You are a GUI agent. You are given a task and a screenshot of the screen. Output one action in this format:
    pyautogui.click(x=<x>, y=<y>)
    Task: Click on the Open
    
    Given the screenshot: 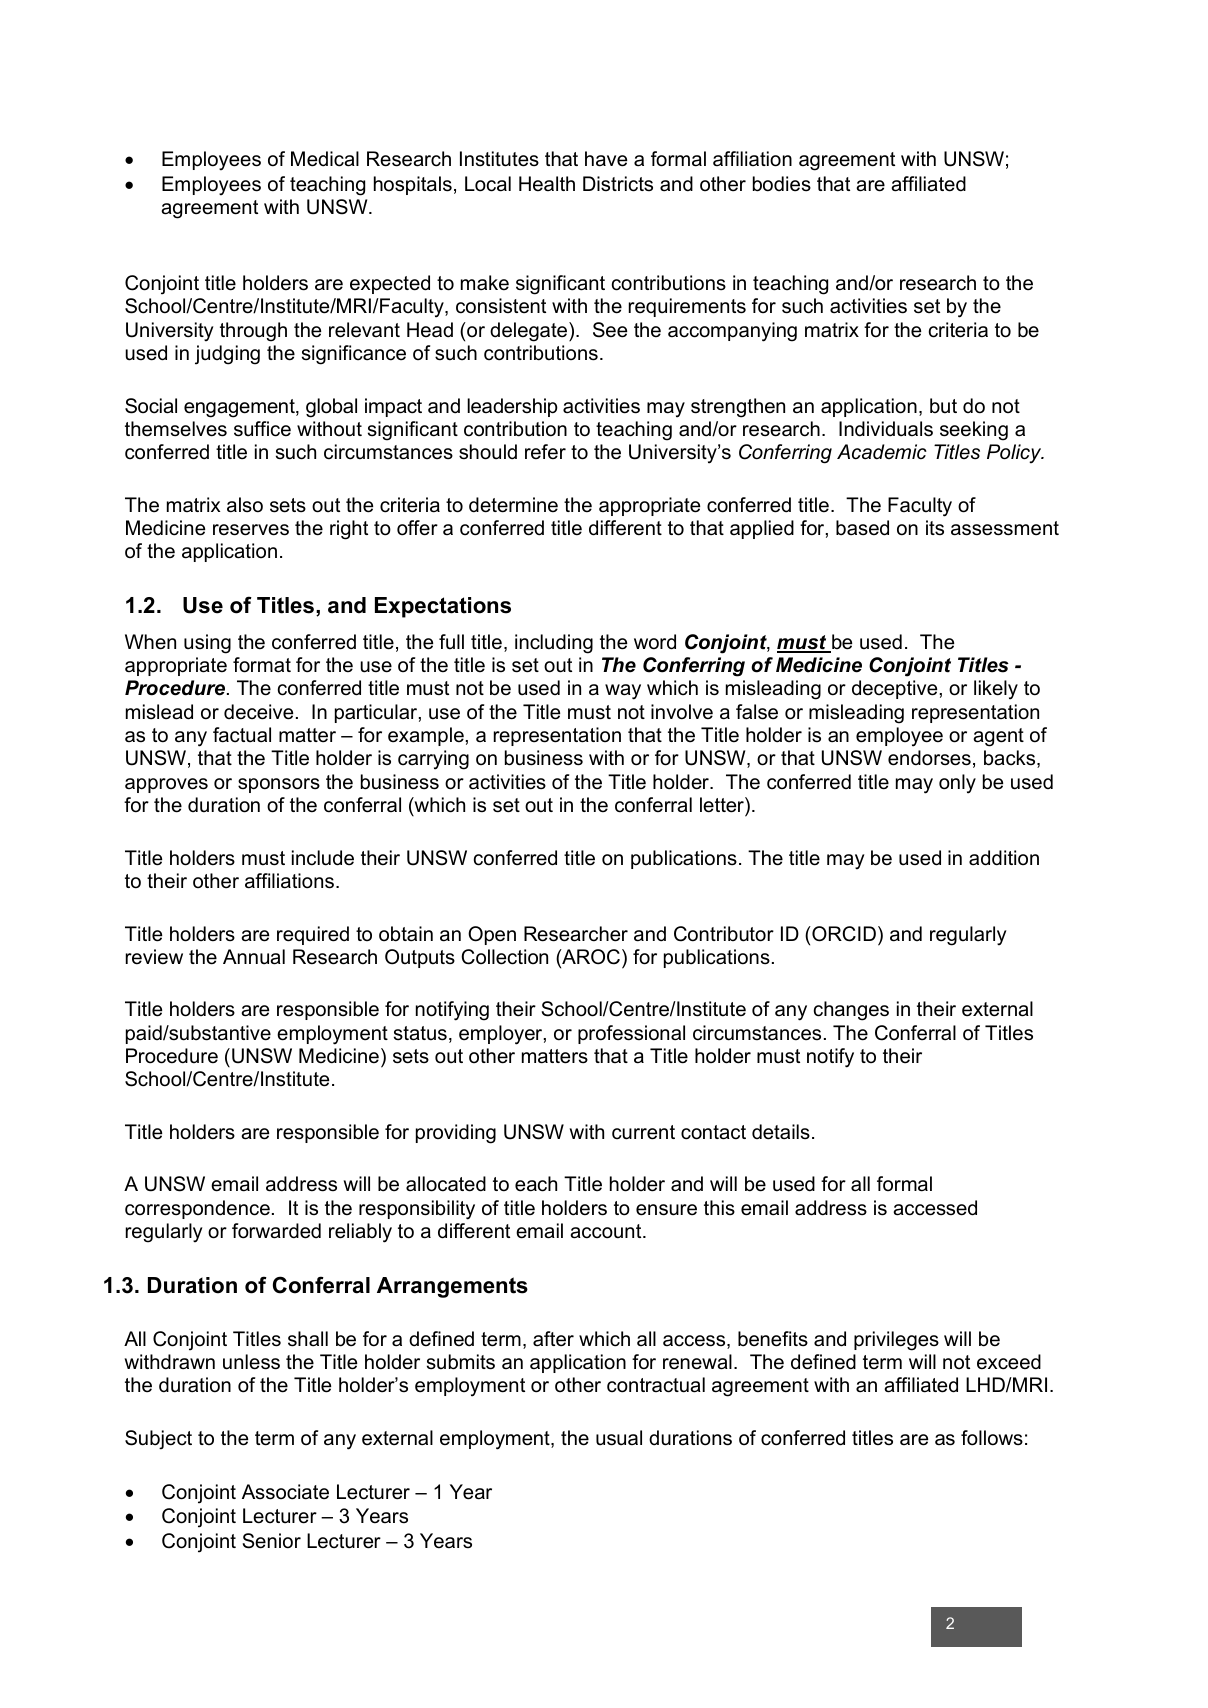 What is the action you would take?
    pyautogui.click(x=492, y=935)
